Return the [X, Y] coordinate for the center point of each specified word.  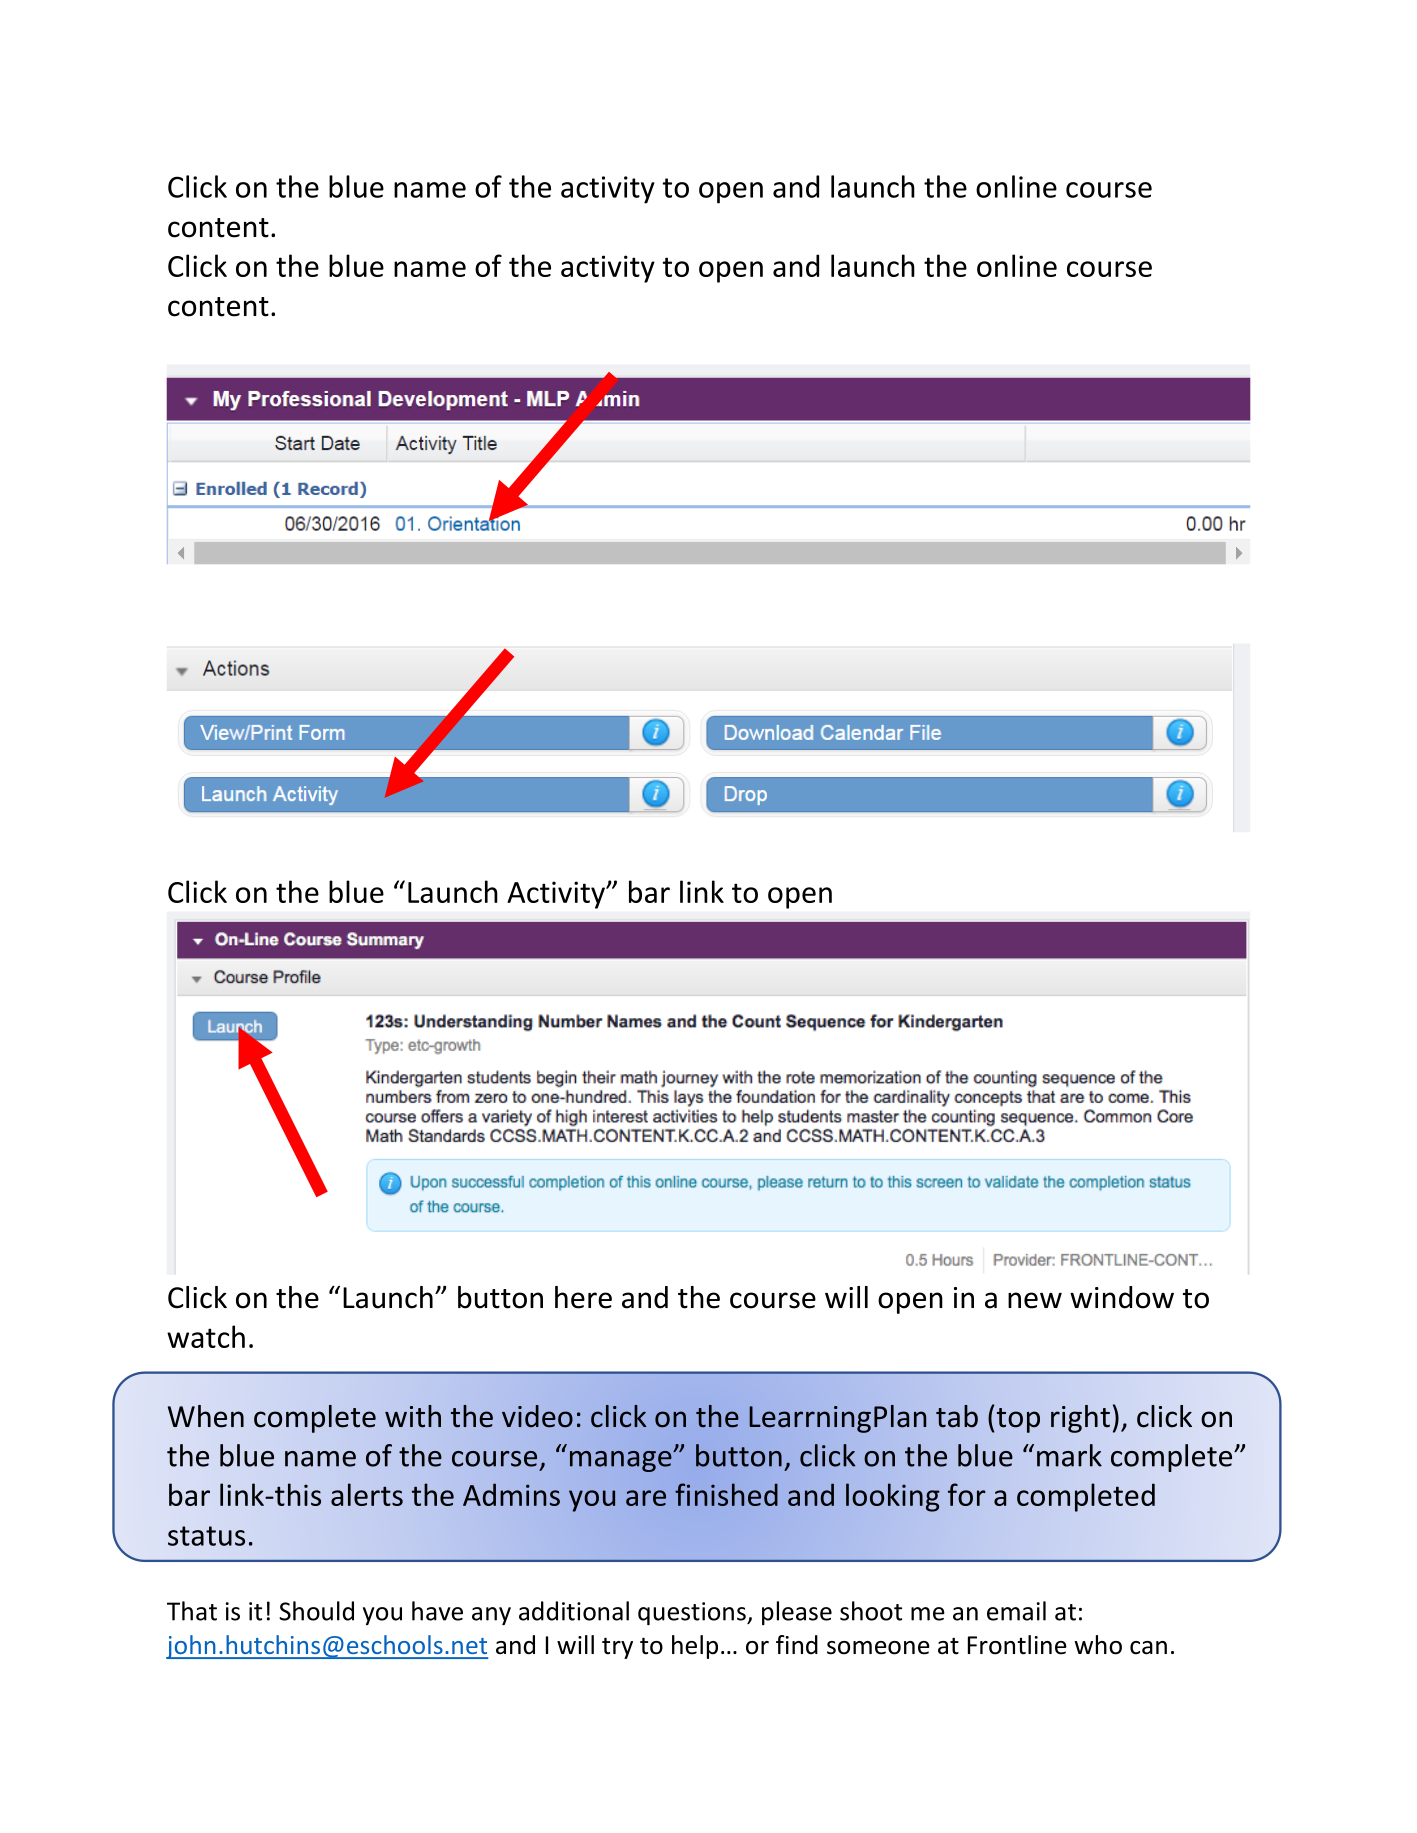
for [967, 1494]
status [206, 1536]
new [1035, 1300]
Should [316, 1611]
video [537, 1416]
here [583, 1297]
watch [206, 1336]
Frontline [1017, 1645]
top [1018, 1420]
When [206, 1416]
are [646, 1498]
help [695, 1647]
